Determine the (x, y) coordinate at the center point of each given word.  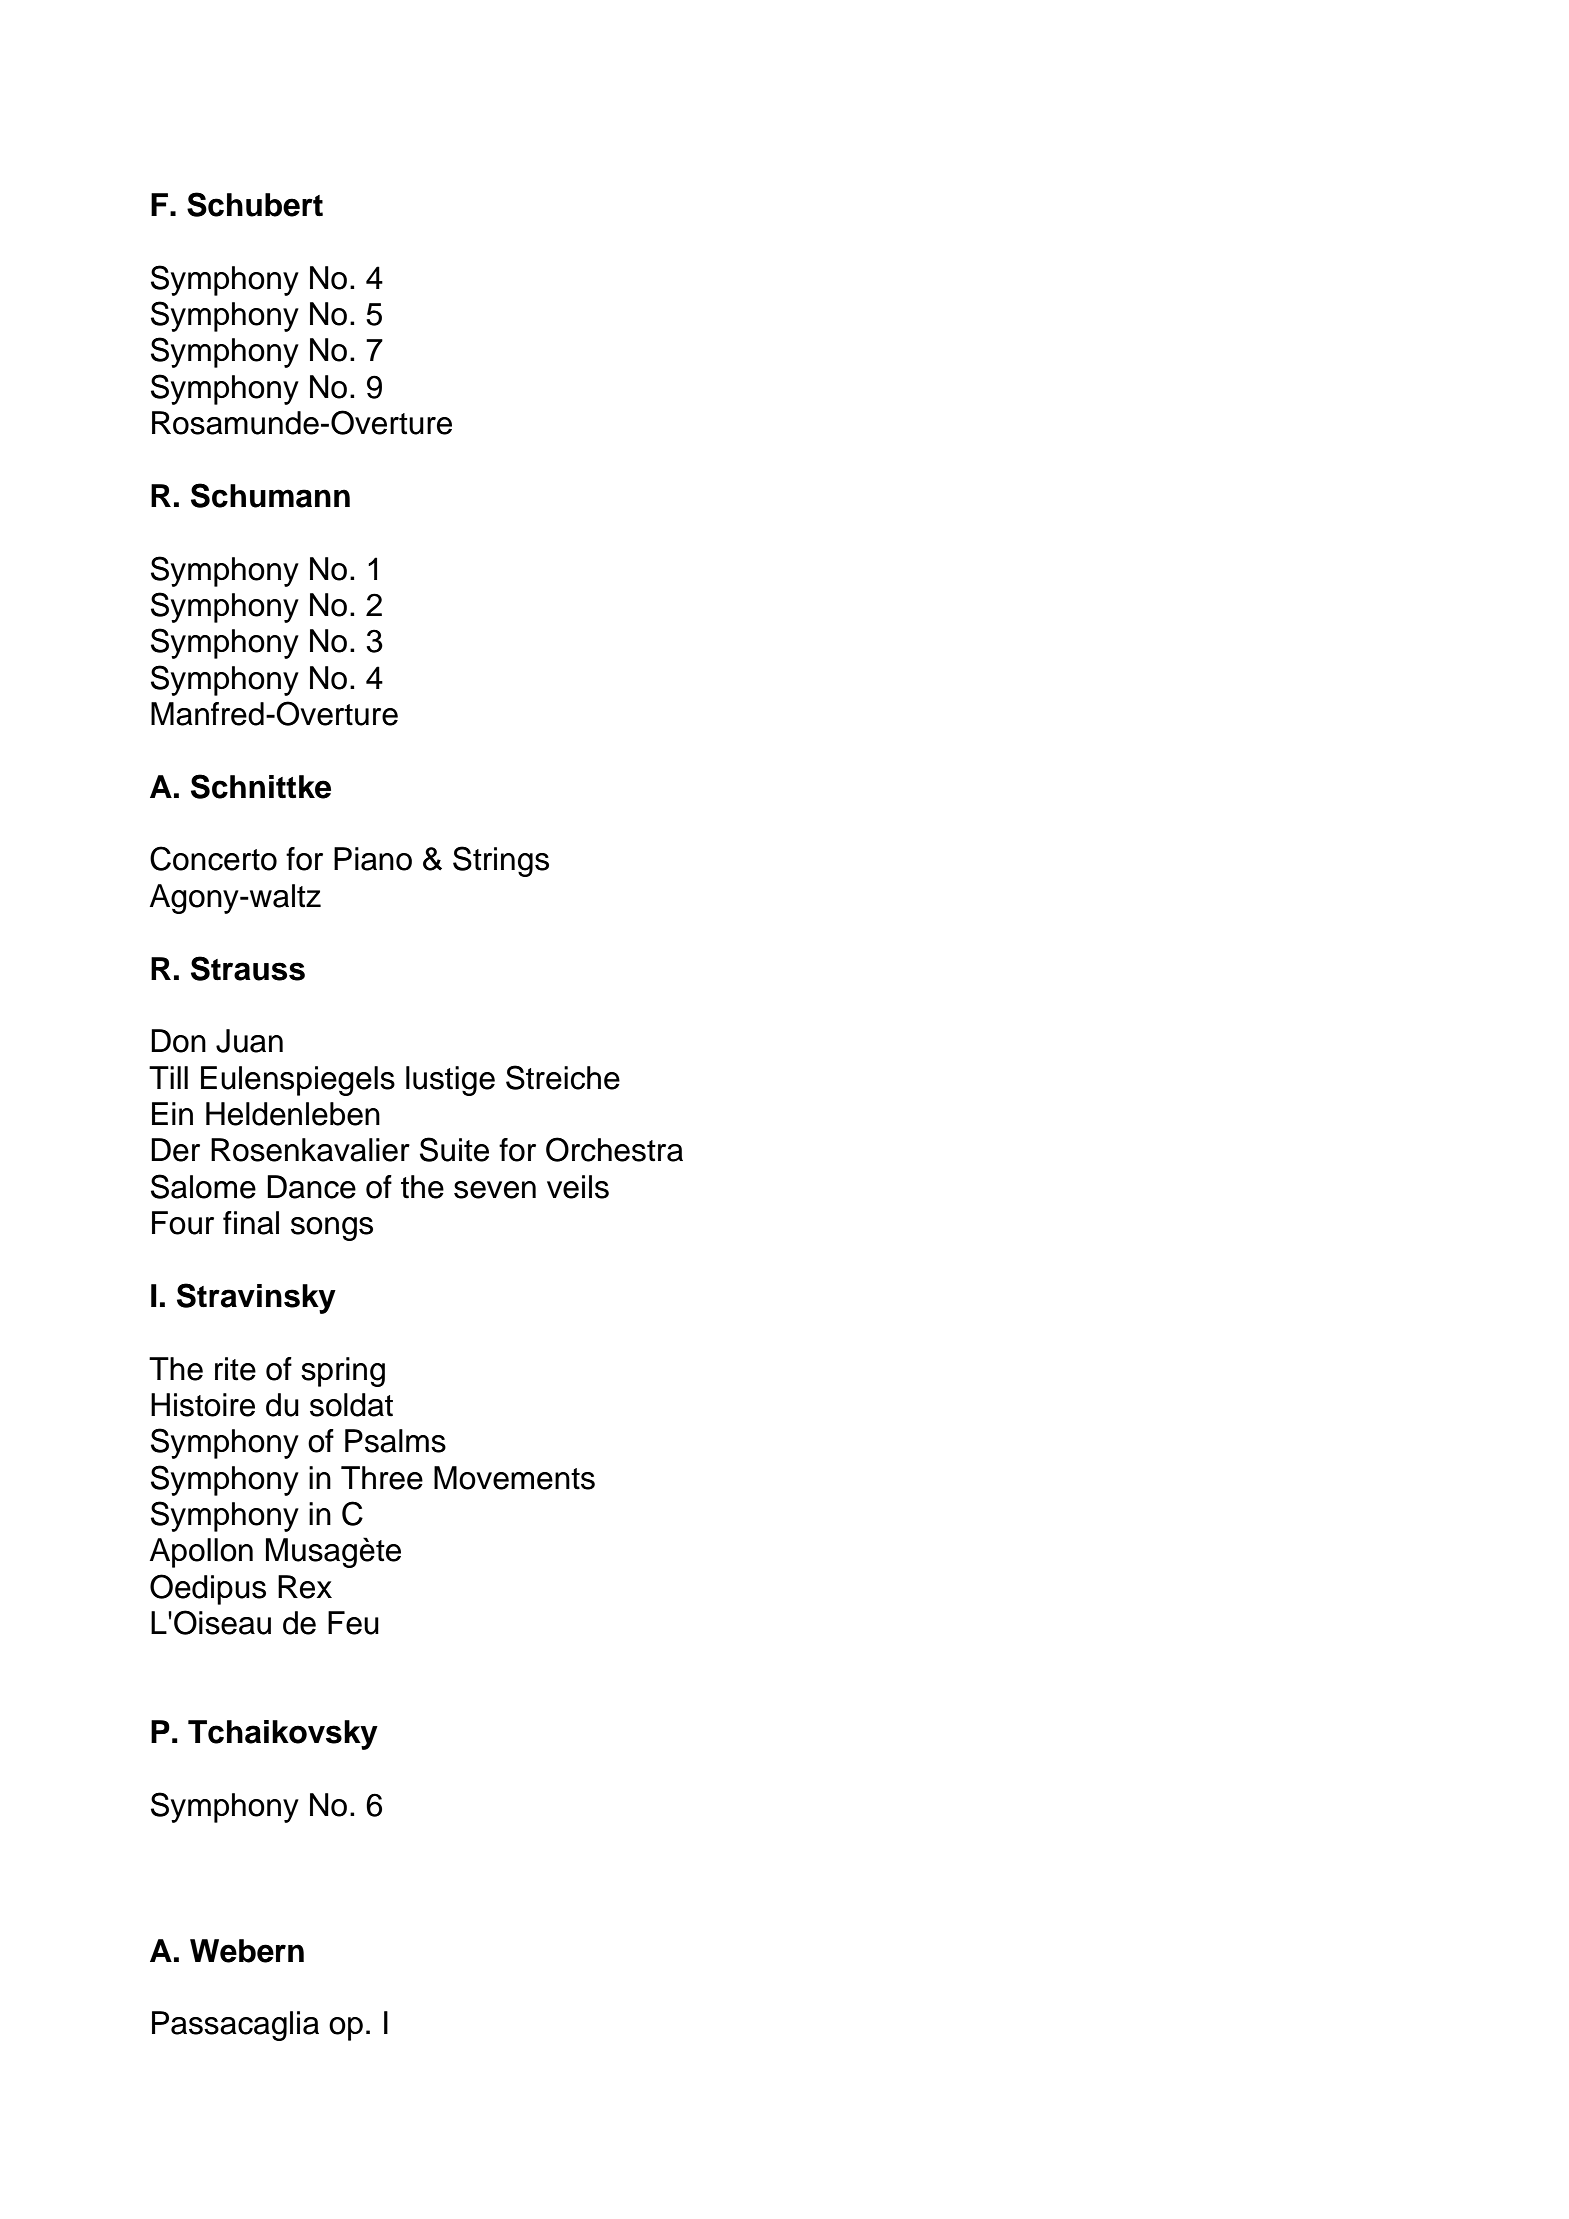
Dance (311, 1187)
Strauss (248, 968)
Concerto (213, 858)
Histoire (203, 1405)
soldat (351, 1405)
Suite (454, 1149)
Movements (514, 1478)
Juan (249, 1041)
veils (578, 1187)
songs (332, 1229)
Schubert (255, 204)
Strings (501, 861)
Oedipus (208, 1589)
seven (495, 1190)
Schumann (270, 495)
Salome (203, 1186)
